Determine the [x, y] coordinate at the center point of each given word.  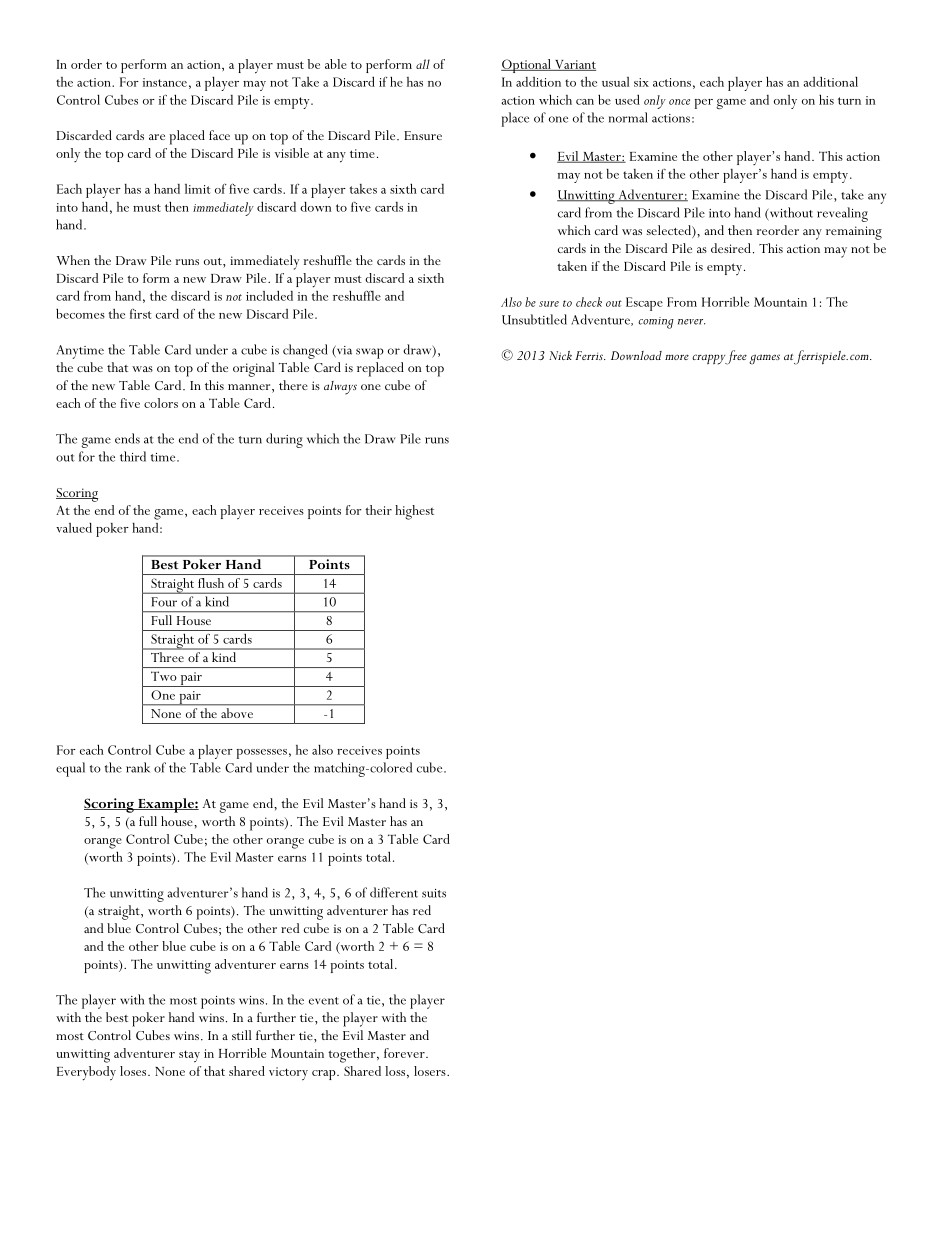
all [423, 64]
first [141, 314]
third [133, 456]
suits [434, 893]
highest [414, 512]
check [589, 302]
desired [731, 248]
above [237, 713]
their [378, 510]
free [735, 357]
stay [189, 1056]
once [679, 102]
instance [165, 82]
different [394, 892]
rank [138, 767]
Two [163, 676]
